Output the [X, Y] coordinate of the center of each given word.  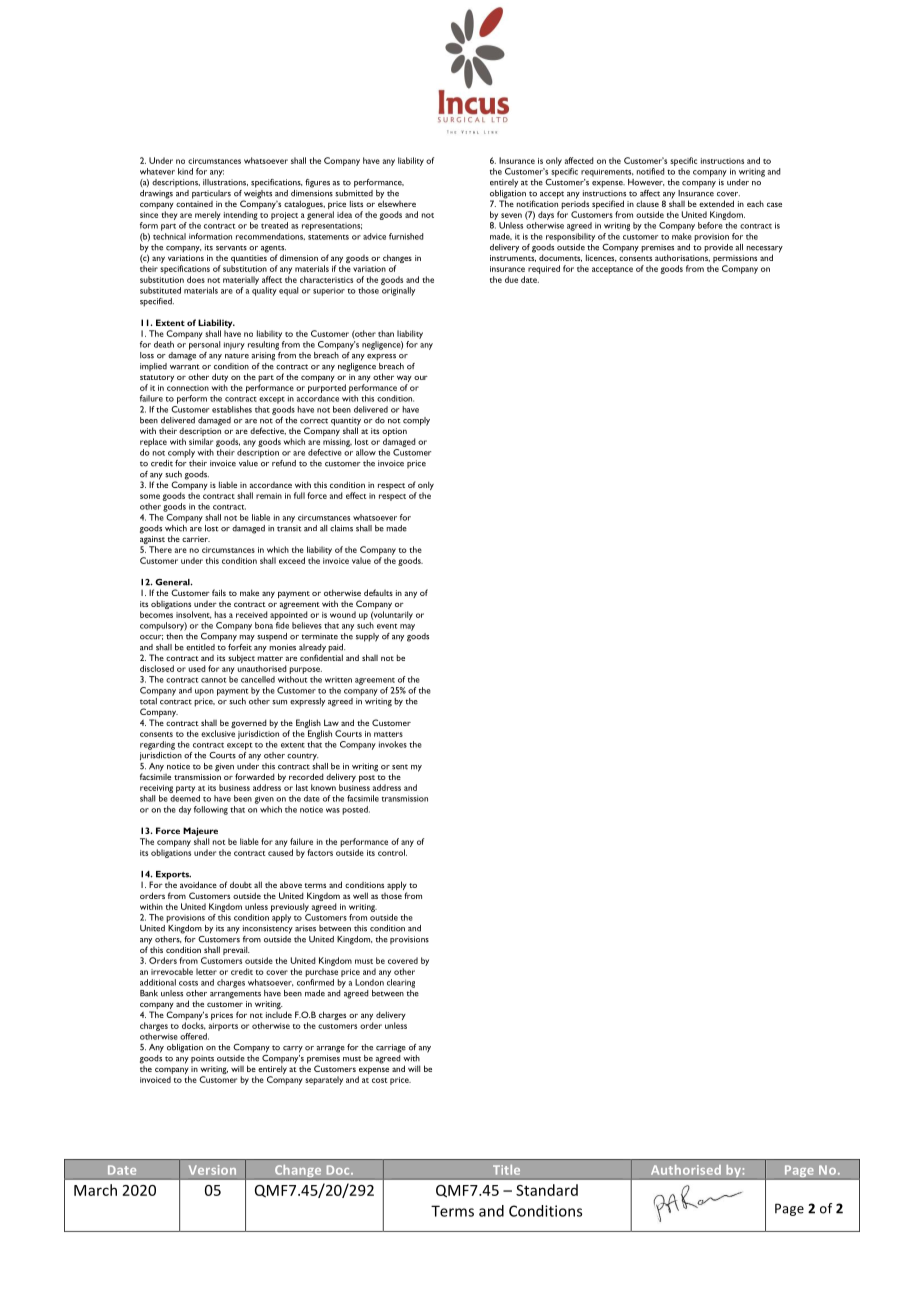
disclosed [157, 668]
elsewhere [397, 203]
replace [153, 442]
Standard [547, 1190]
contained [194, 202]
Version [212, 1170]
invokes [393, 744]
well [360, 895]
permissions [735, 260]
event [387, 626]
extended [716, 203]
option [394, 433]
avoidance [198, 884]
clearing [401, 983]
